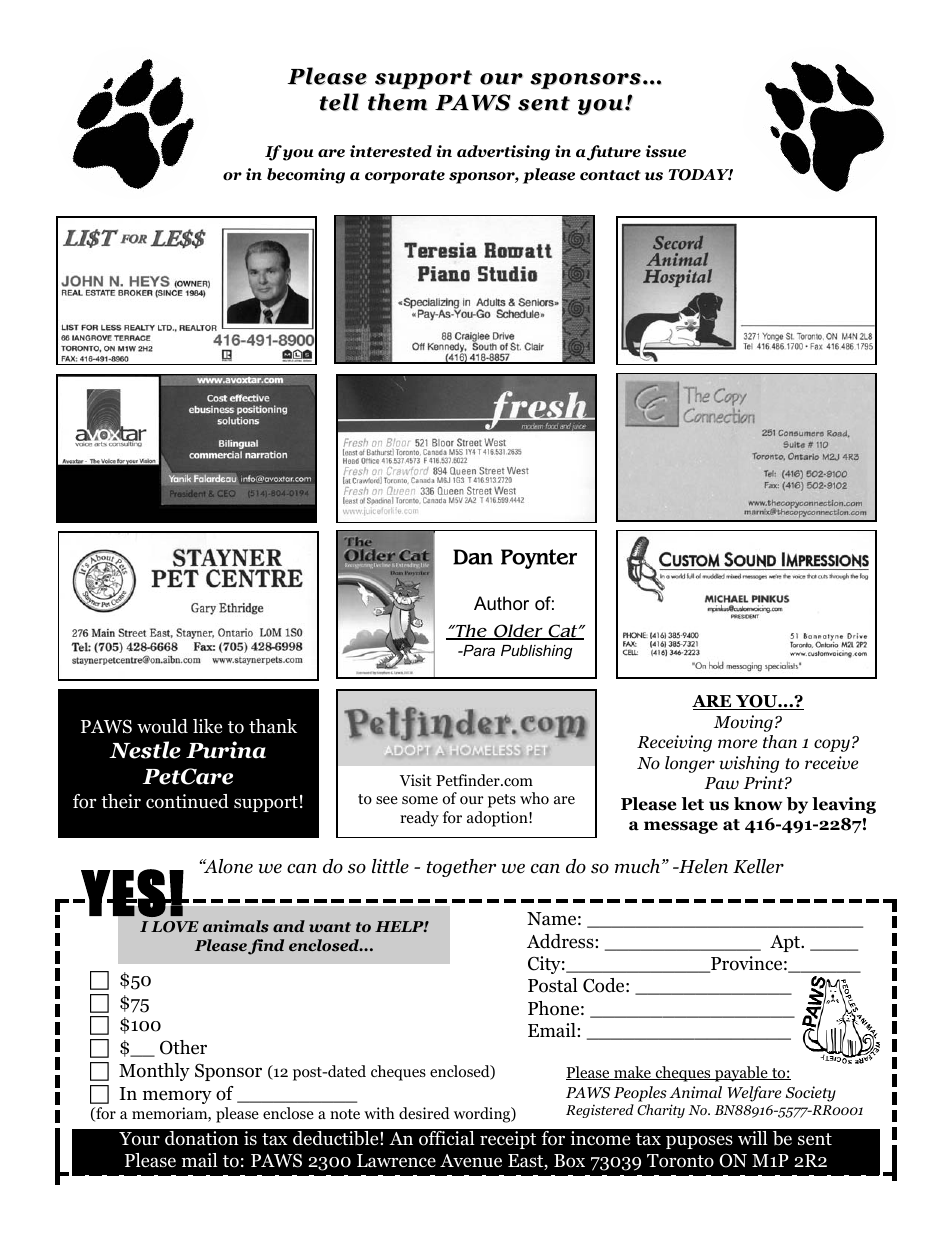  I want to click on Moving, so click(743, 723).
